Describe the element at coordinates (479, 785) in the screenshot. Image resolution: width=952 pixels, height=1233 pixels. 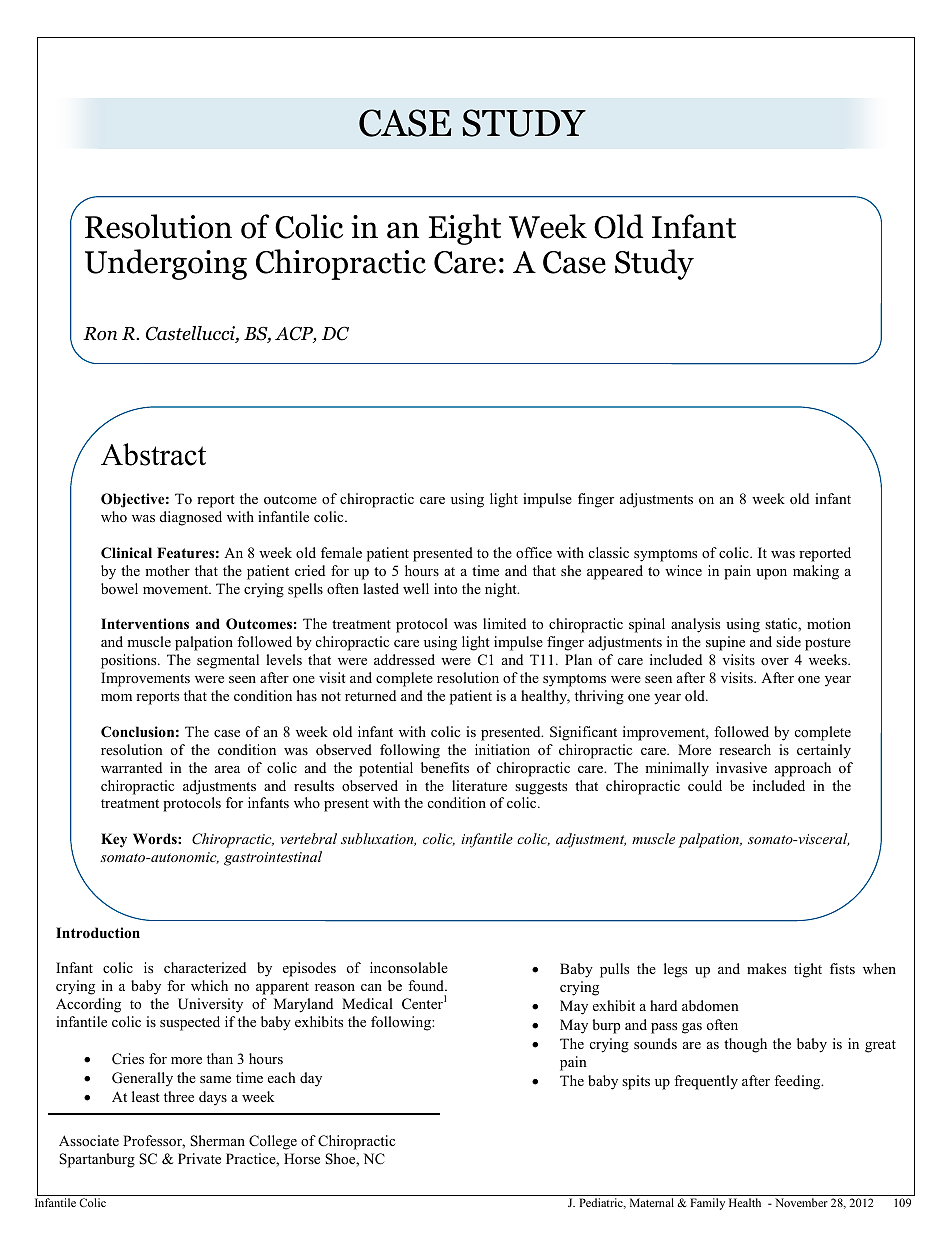
I see `literature` at that location.
